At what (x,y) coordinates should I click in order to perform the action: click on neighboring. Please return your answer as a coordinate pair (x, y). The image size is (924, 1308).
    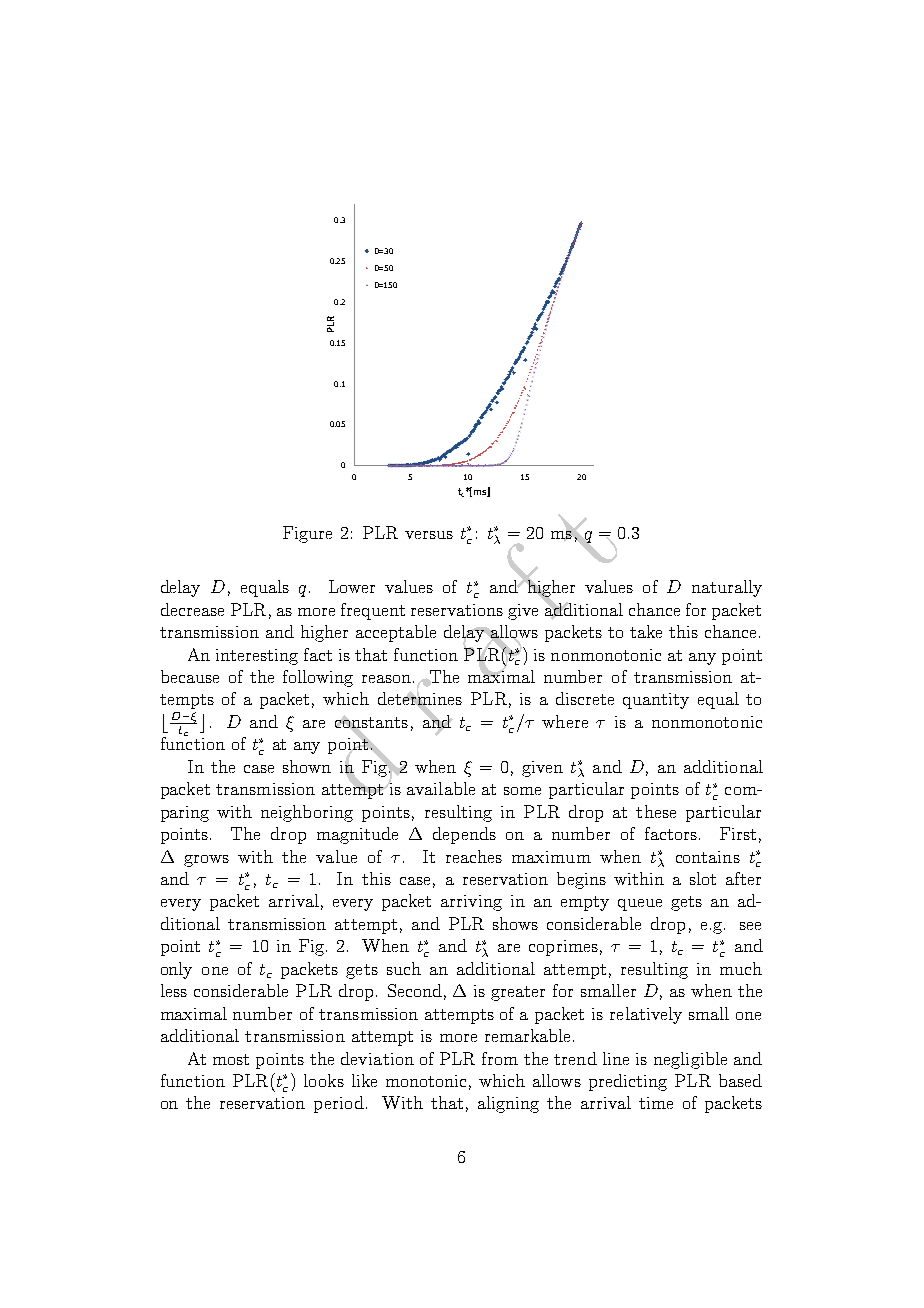
    Looking at the image, I should click on (307, 813).
